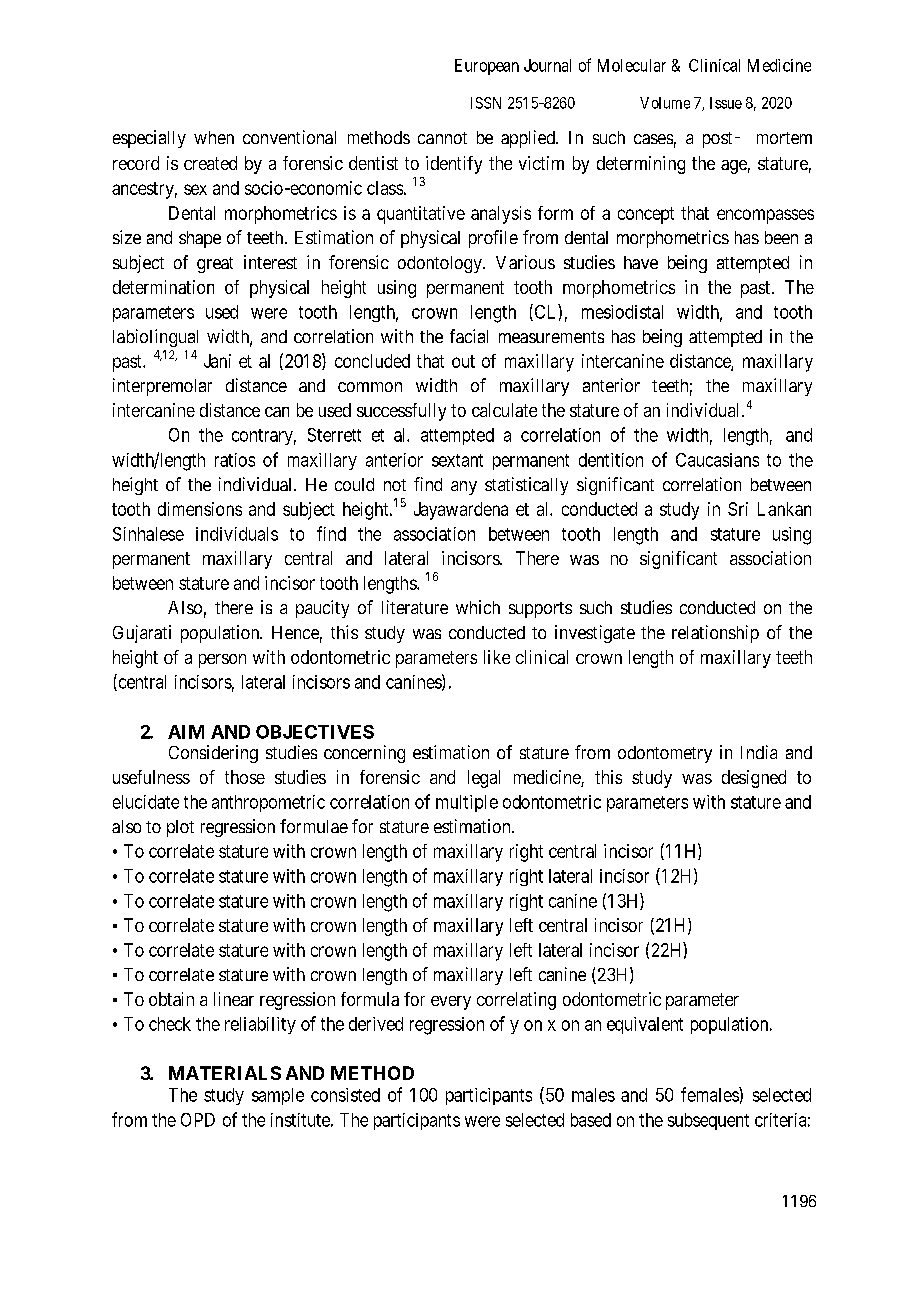 The height and width of the screenshot is (1308, 924). What do you see at coordinates (225, 1073) in the screenshot?
I see `MATERIALS` at bounding box center [225, 1073].
